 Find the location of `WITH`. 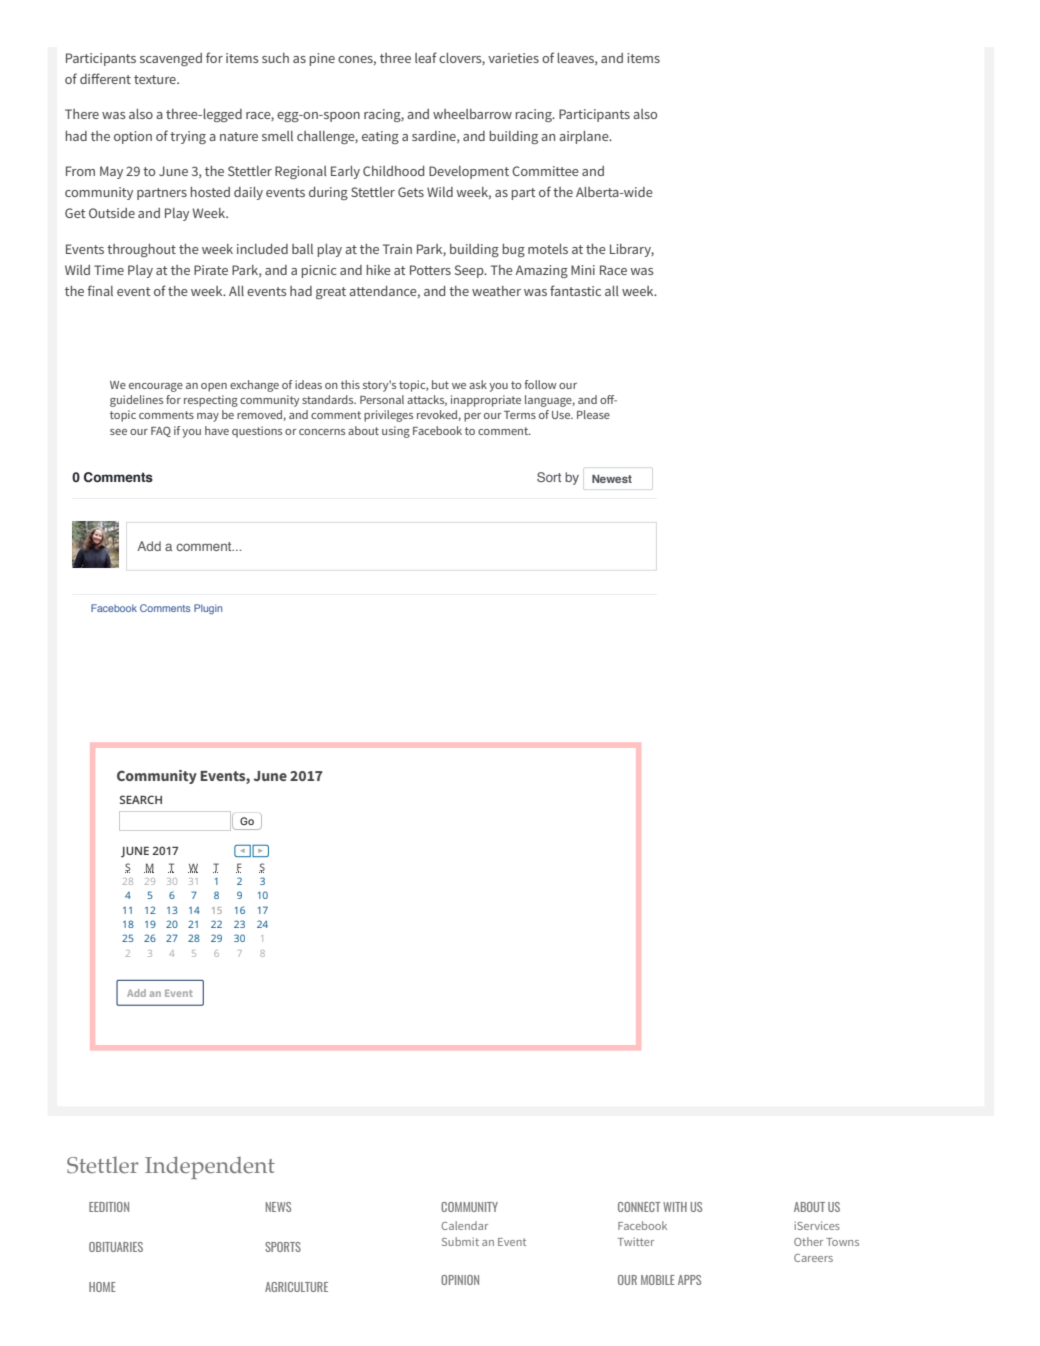

WITH is located at coordinates (675, 1207).
